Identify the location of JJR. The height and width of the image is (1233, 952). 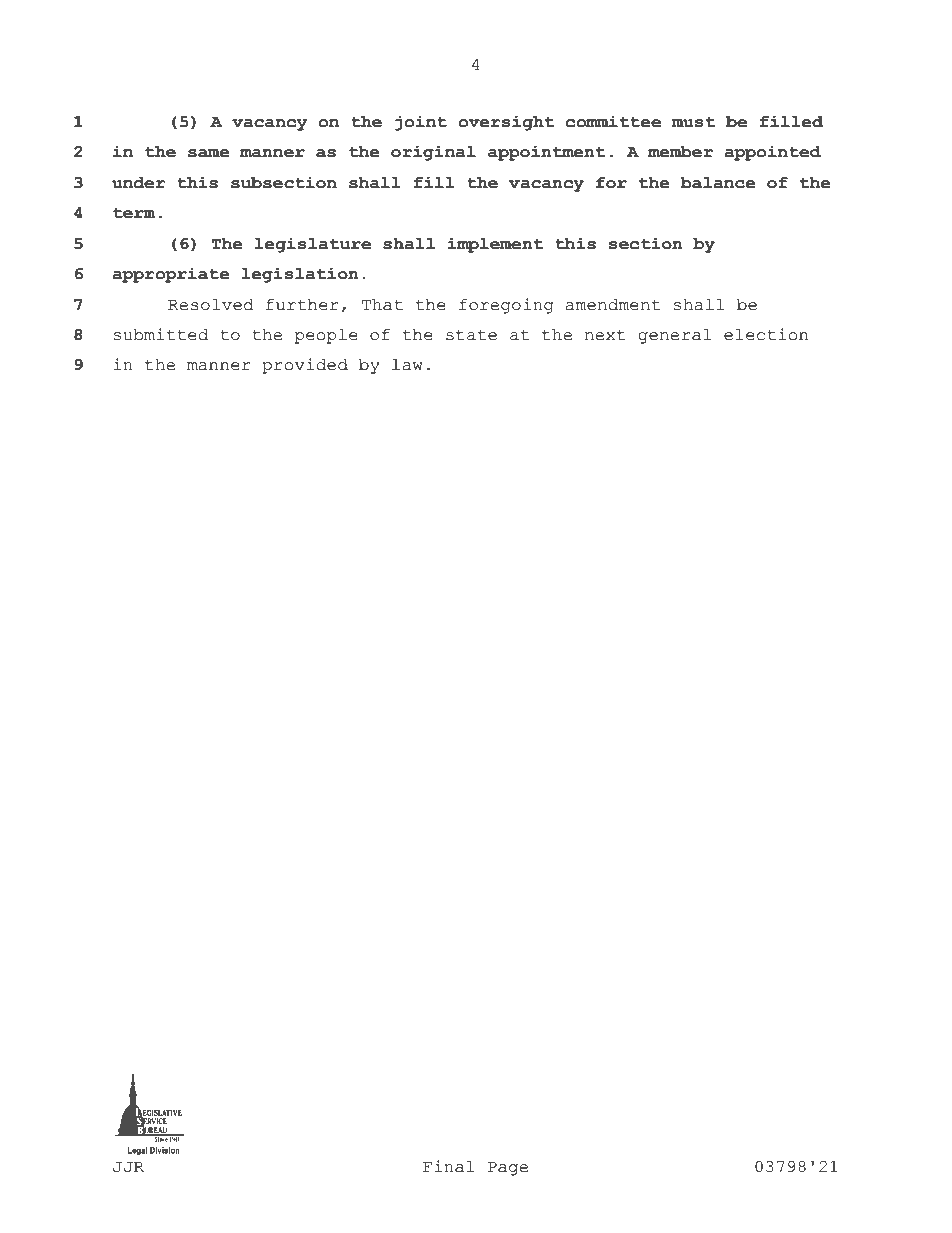
(128, 1167).
